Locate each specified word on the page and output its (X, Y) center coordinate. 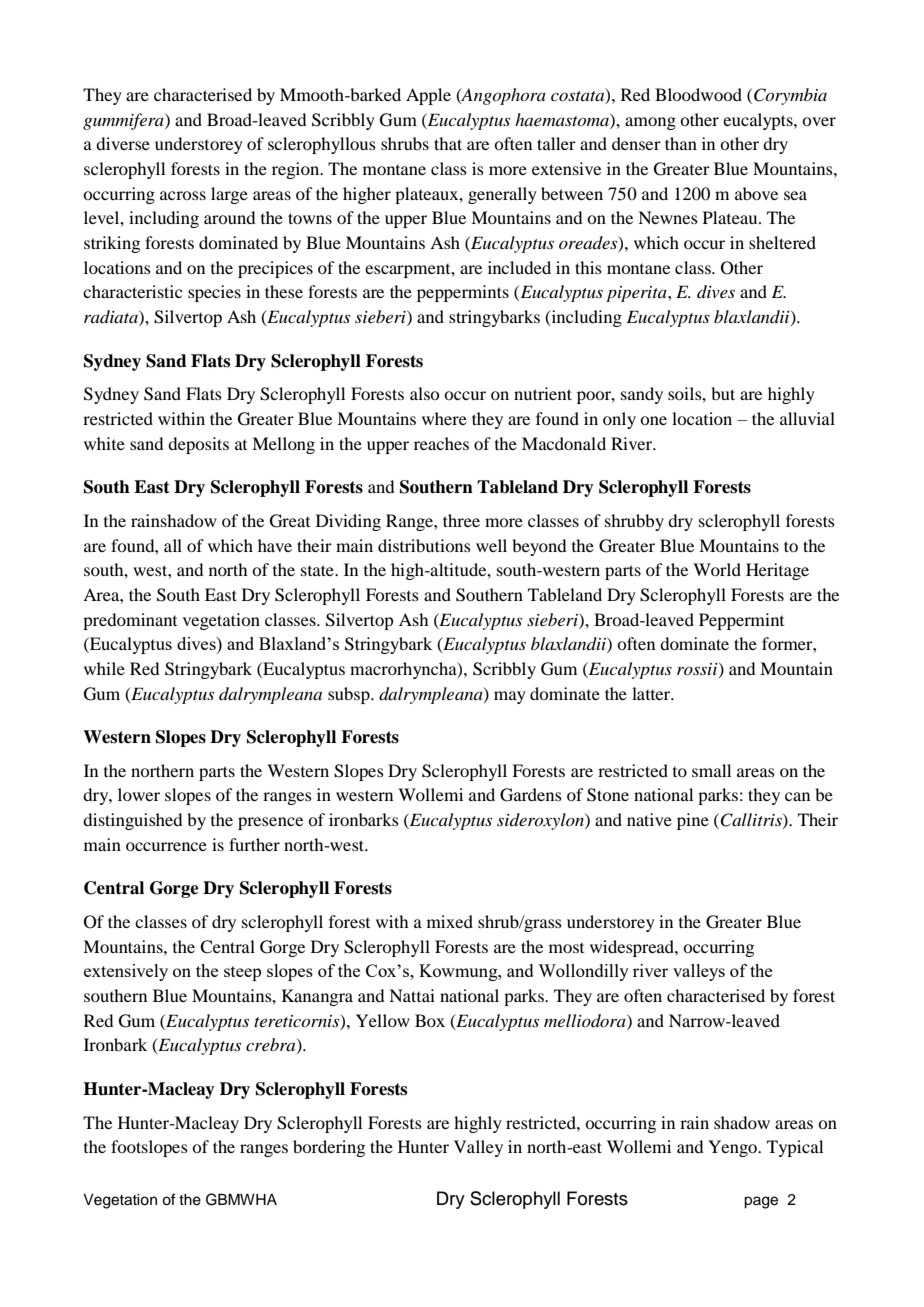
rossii (698, 670)
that (448, 143)
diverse (123, 143)
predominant (130, 621)
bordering (329, 1148)
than (681, 143)
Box (430, 1020)
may (510, 697)
